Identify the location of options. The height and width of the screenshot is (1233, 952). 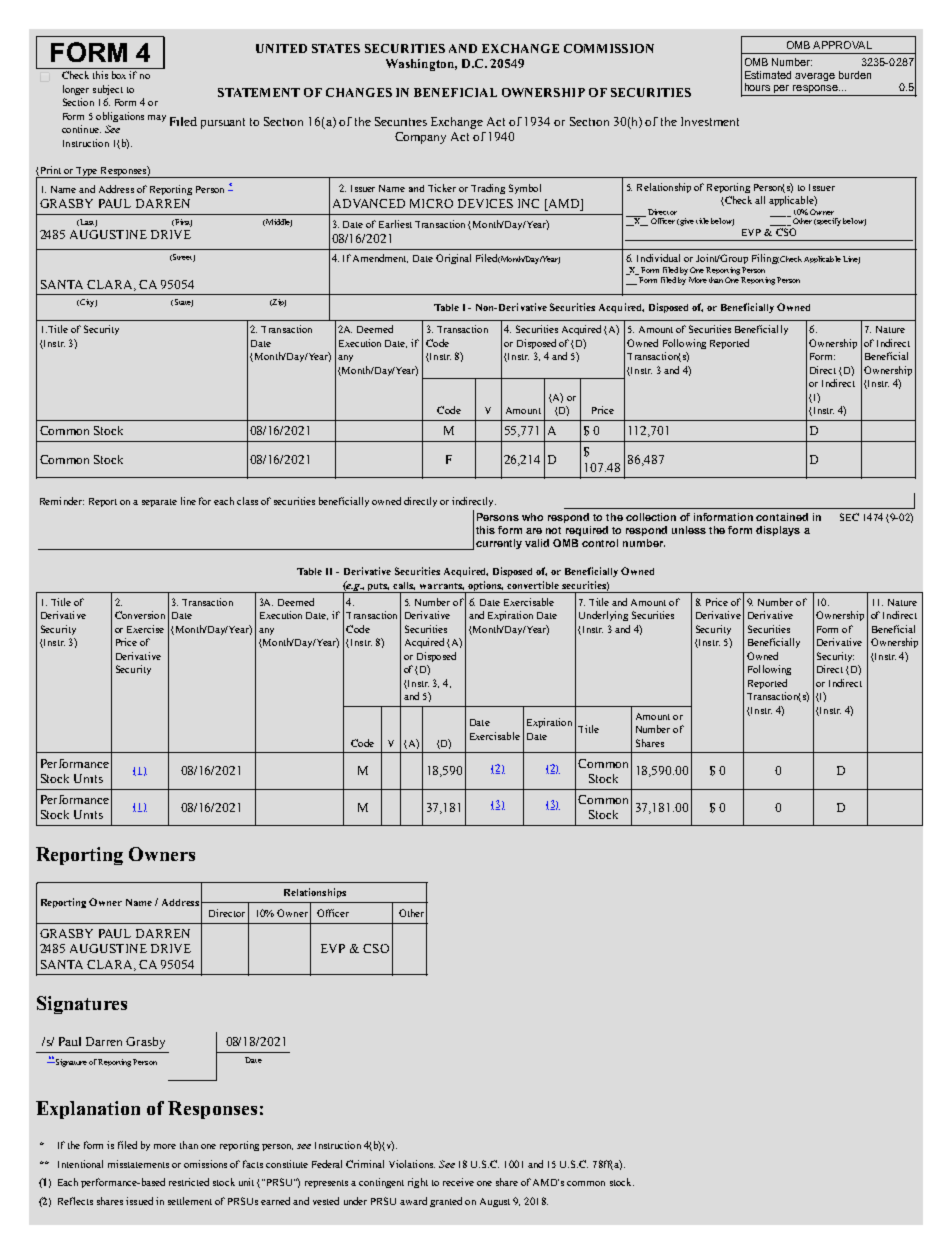
(485, 587).
